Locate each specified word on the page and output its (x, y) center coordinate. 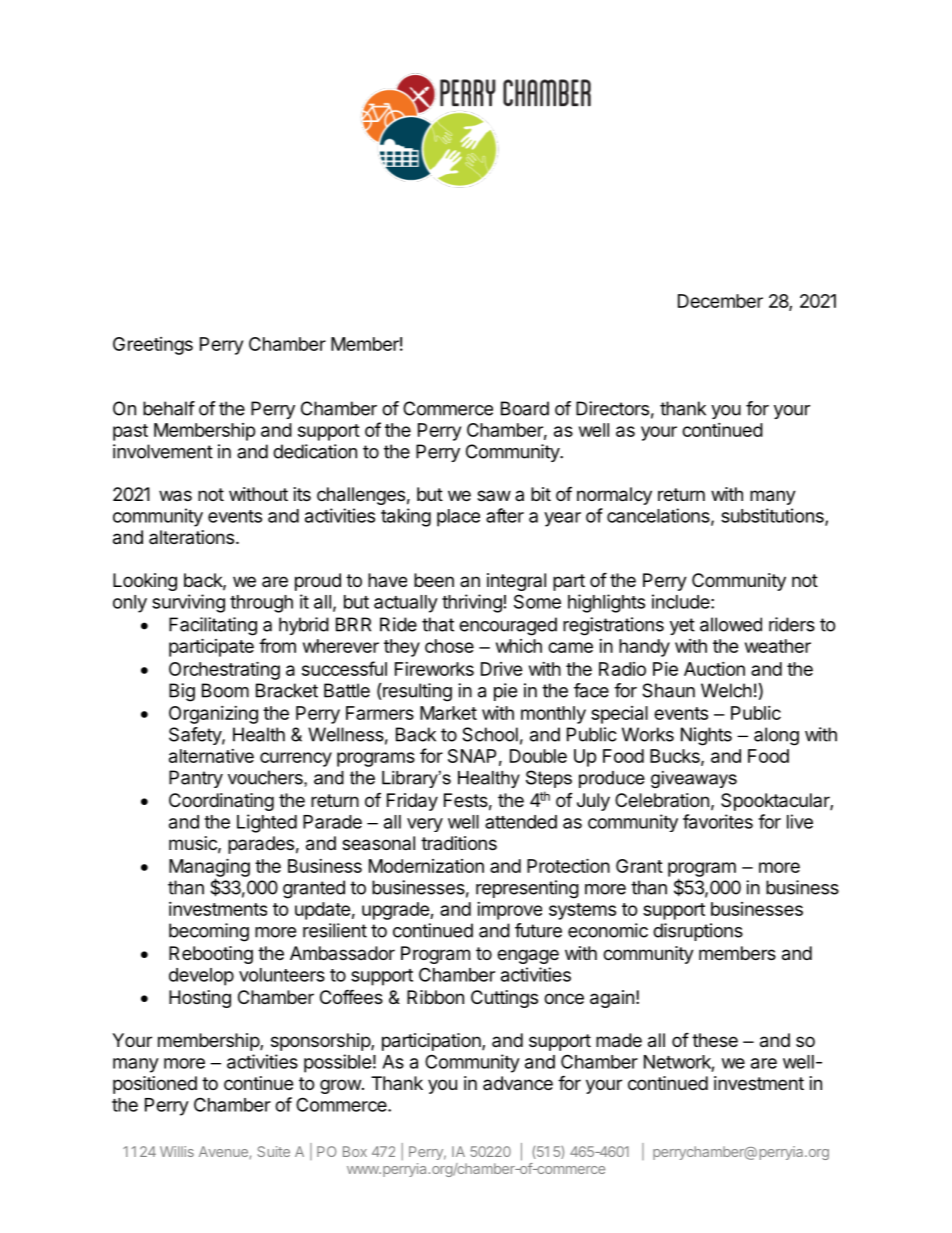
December (720, 301)
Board (525, 408)
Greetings (153, 346)
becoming (209, 932)
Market (448, 713)
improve (509, 911)
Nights (706, 736)
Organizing (213, 715)
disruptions (698, 932)
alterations (191, 537)
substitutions (773, 516)
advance (518, 1083)
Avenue (224, 1152)
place (458, 518)
